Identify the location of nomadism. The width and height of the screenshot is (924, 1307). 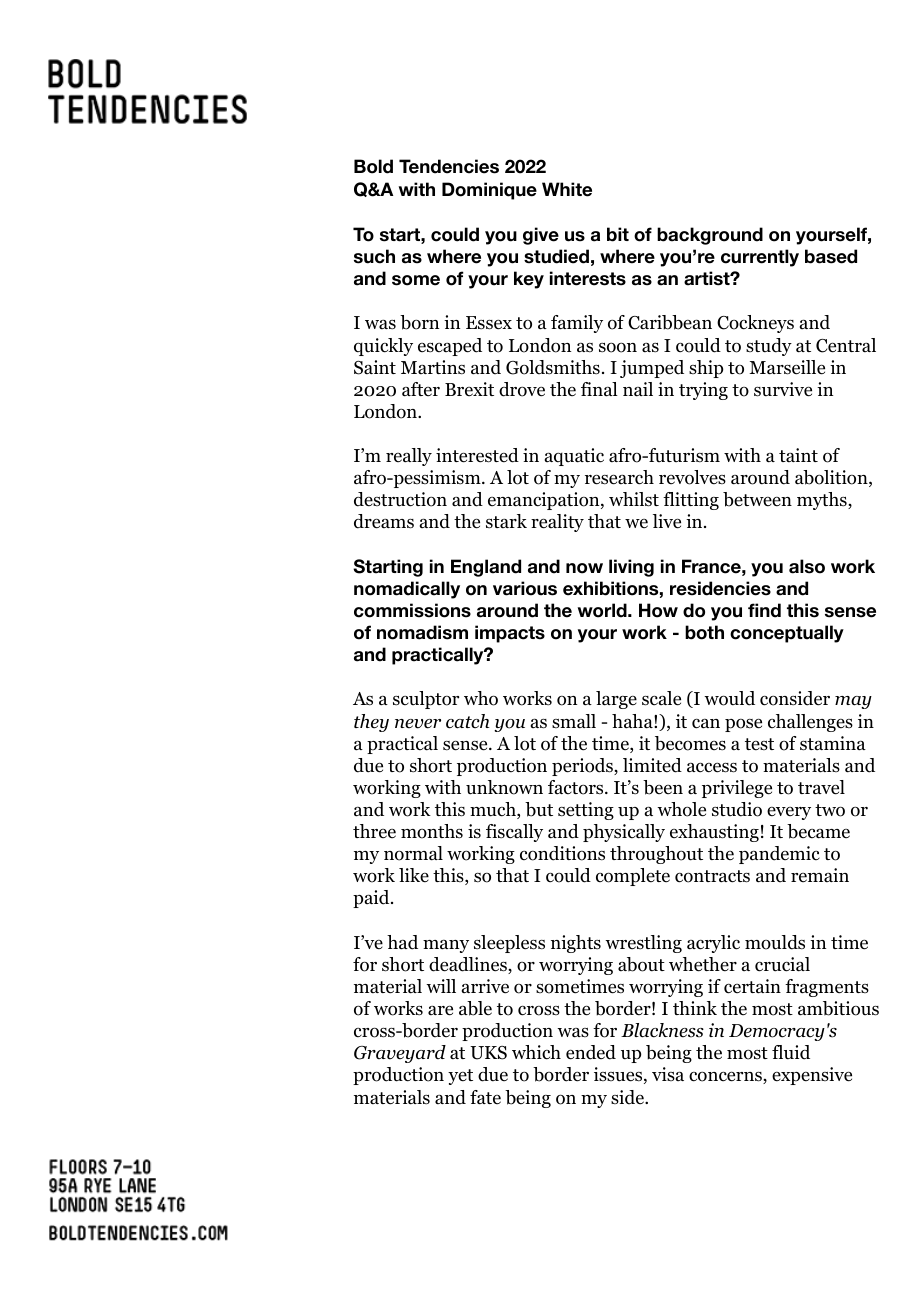
(422, 632).
